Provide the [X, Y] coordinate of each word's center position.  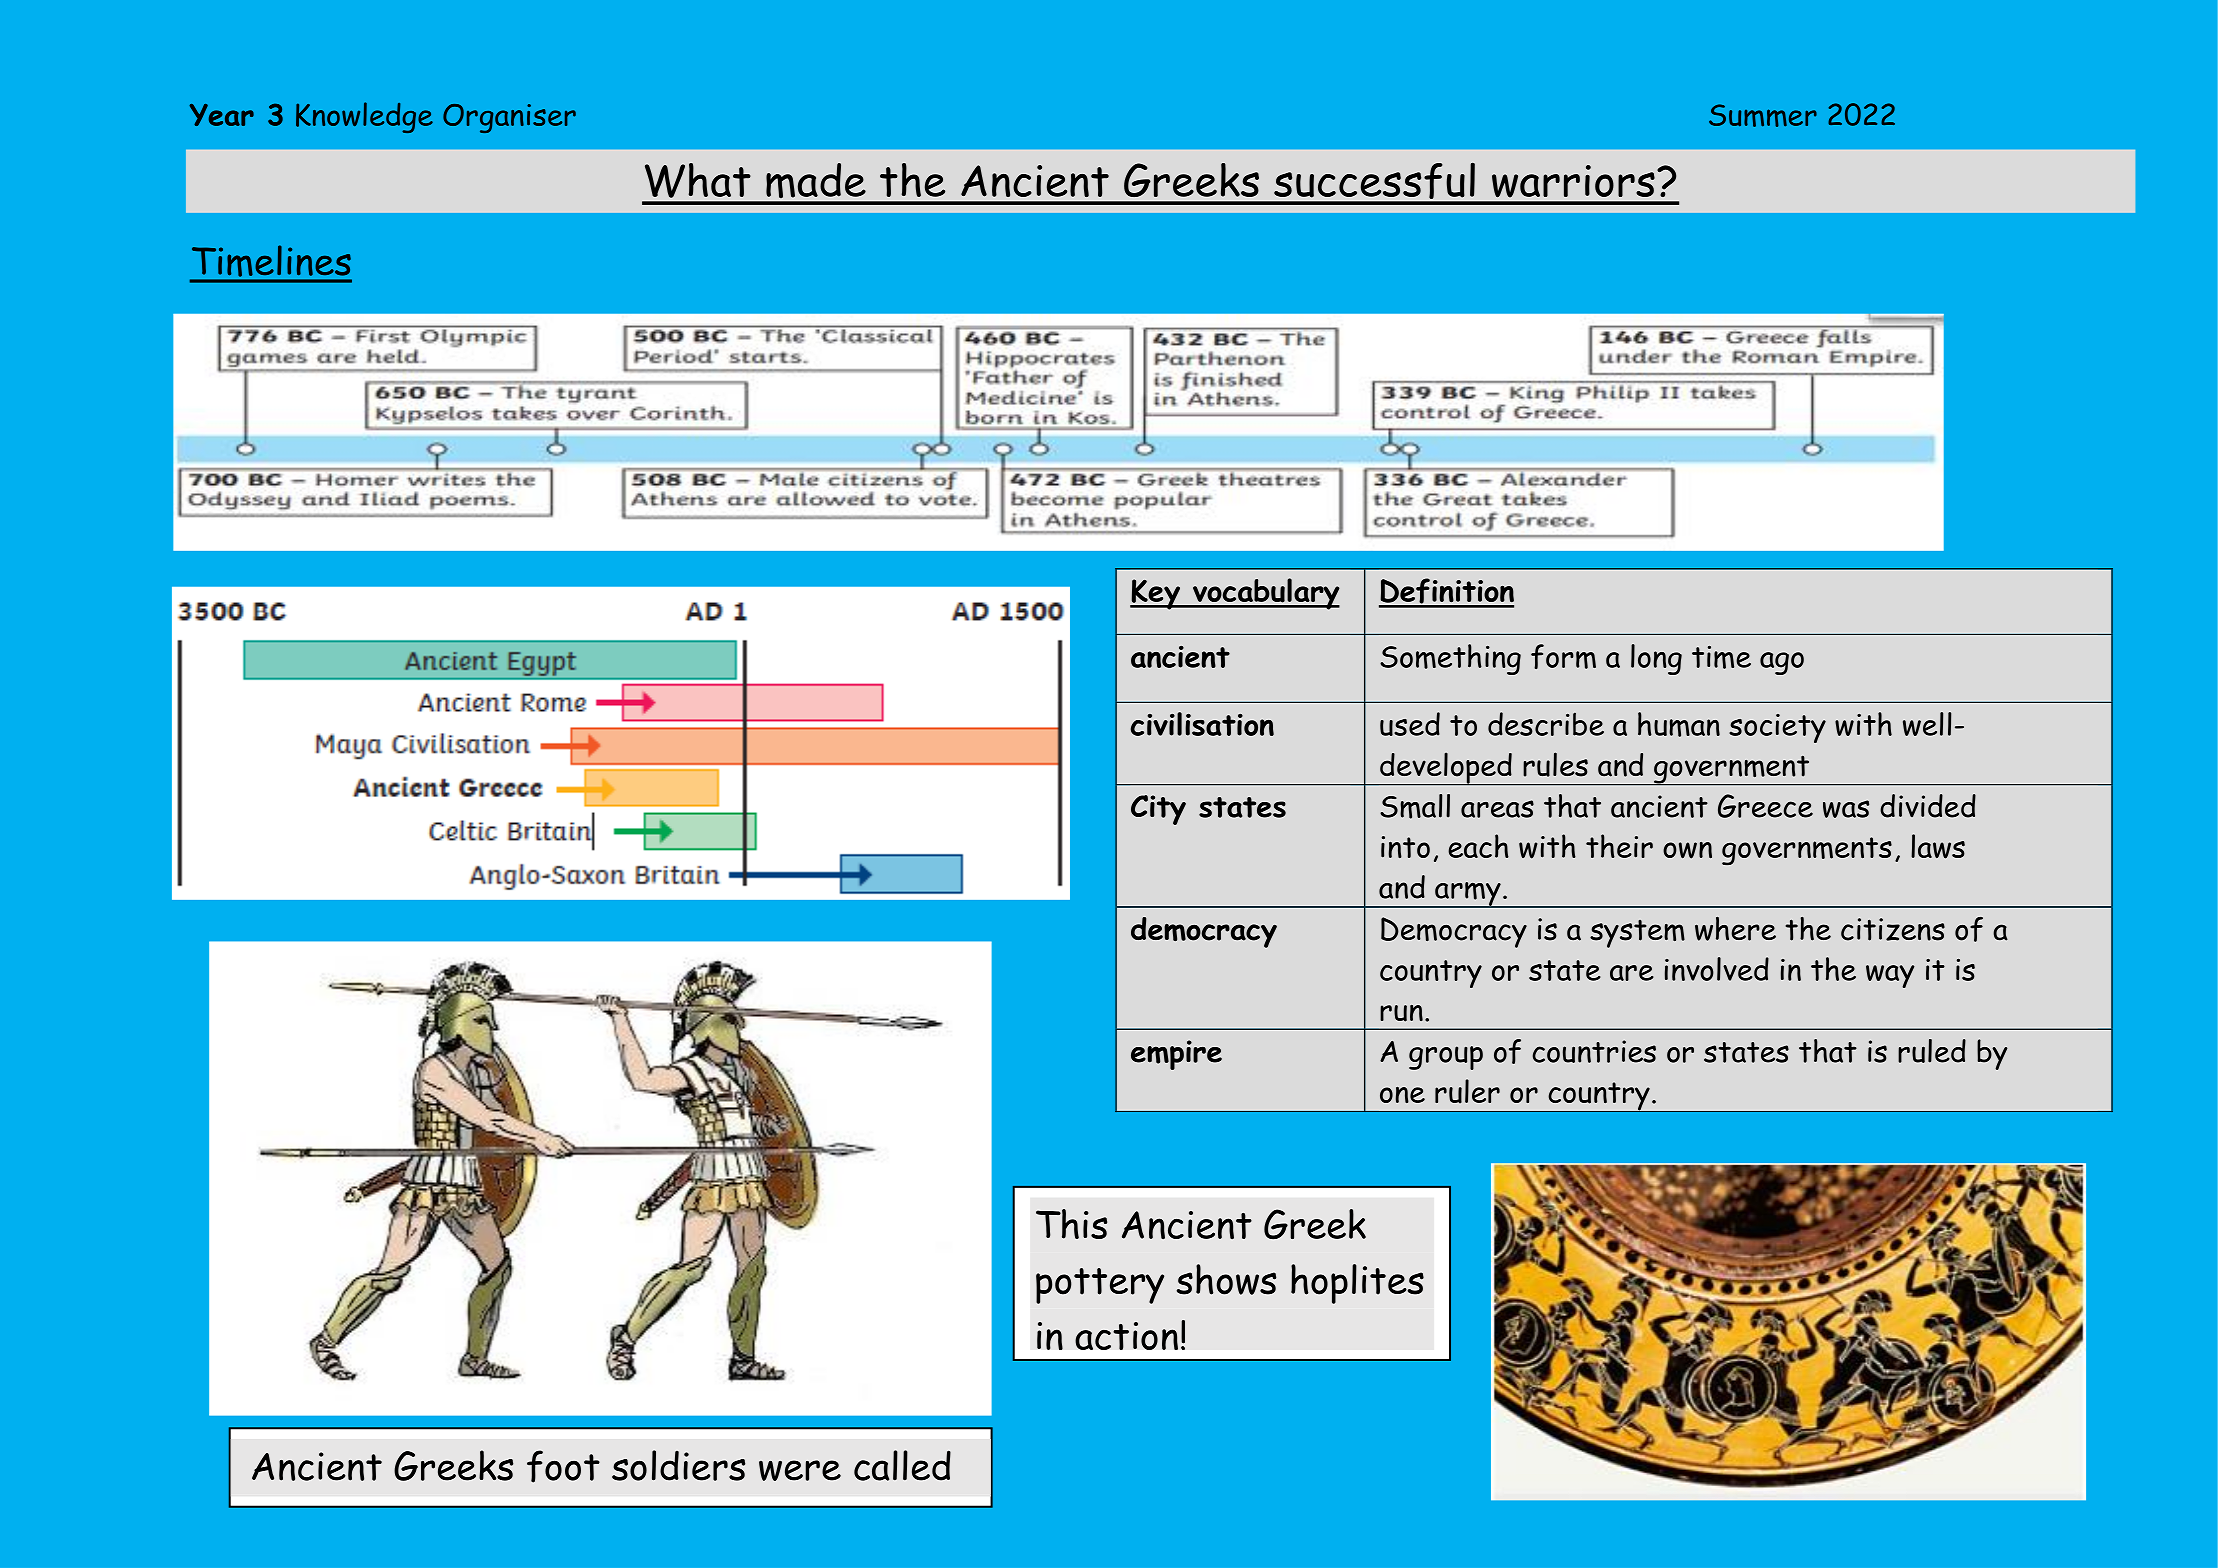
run [1401, 1013]
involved [1717, 969]
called [902, 1465]
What [698, 180]
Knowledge [364, 117]
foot [563, 1466]
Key [1156, 594]
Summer [1763, 115]
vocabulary [1265, 594]
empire [1176, 1055]
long [1656, 659]
